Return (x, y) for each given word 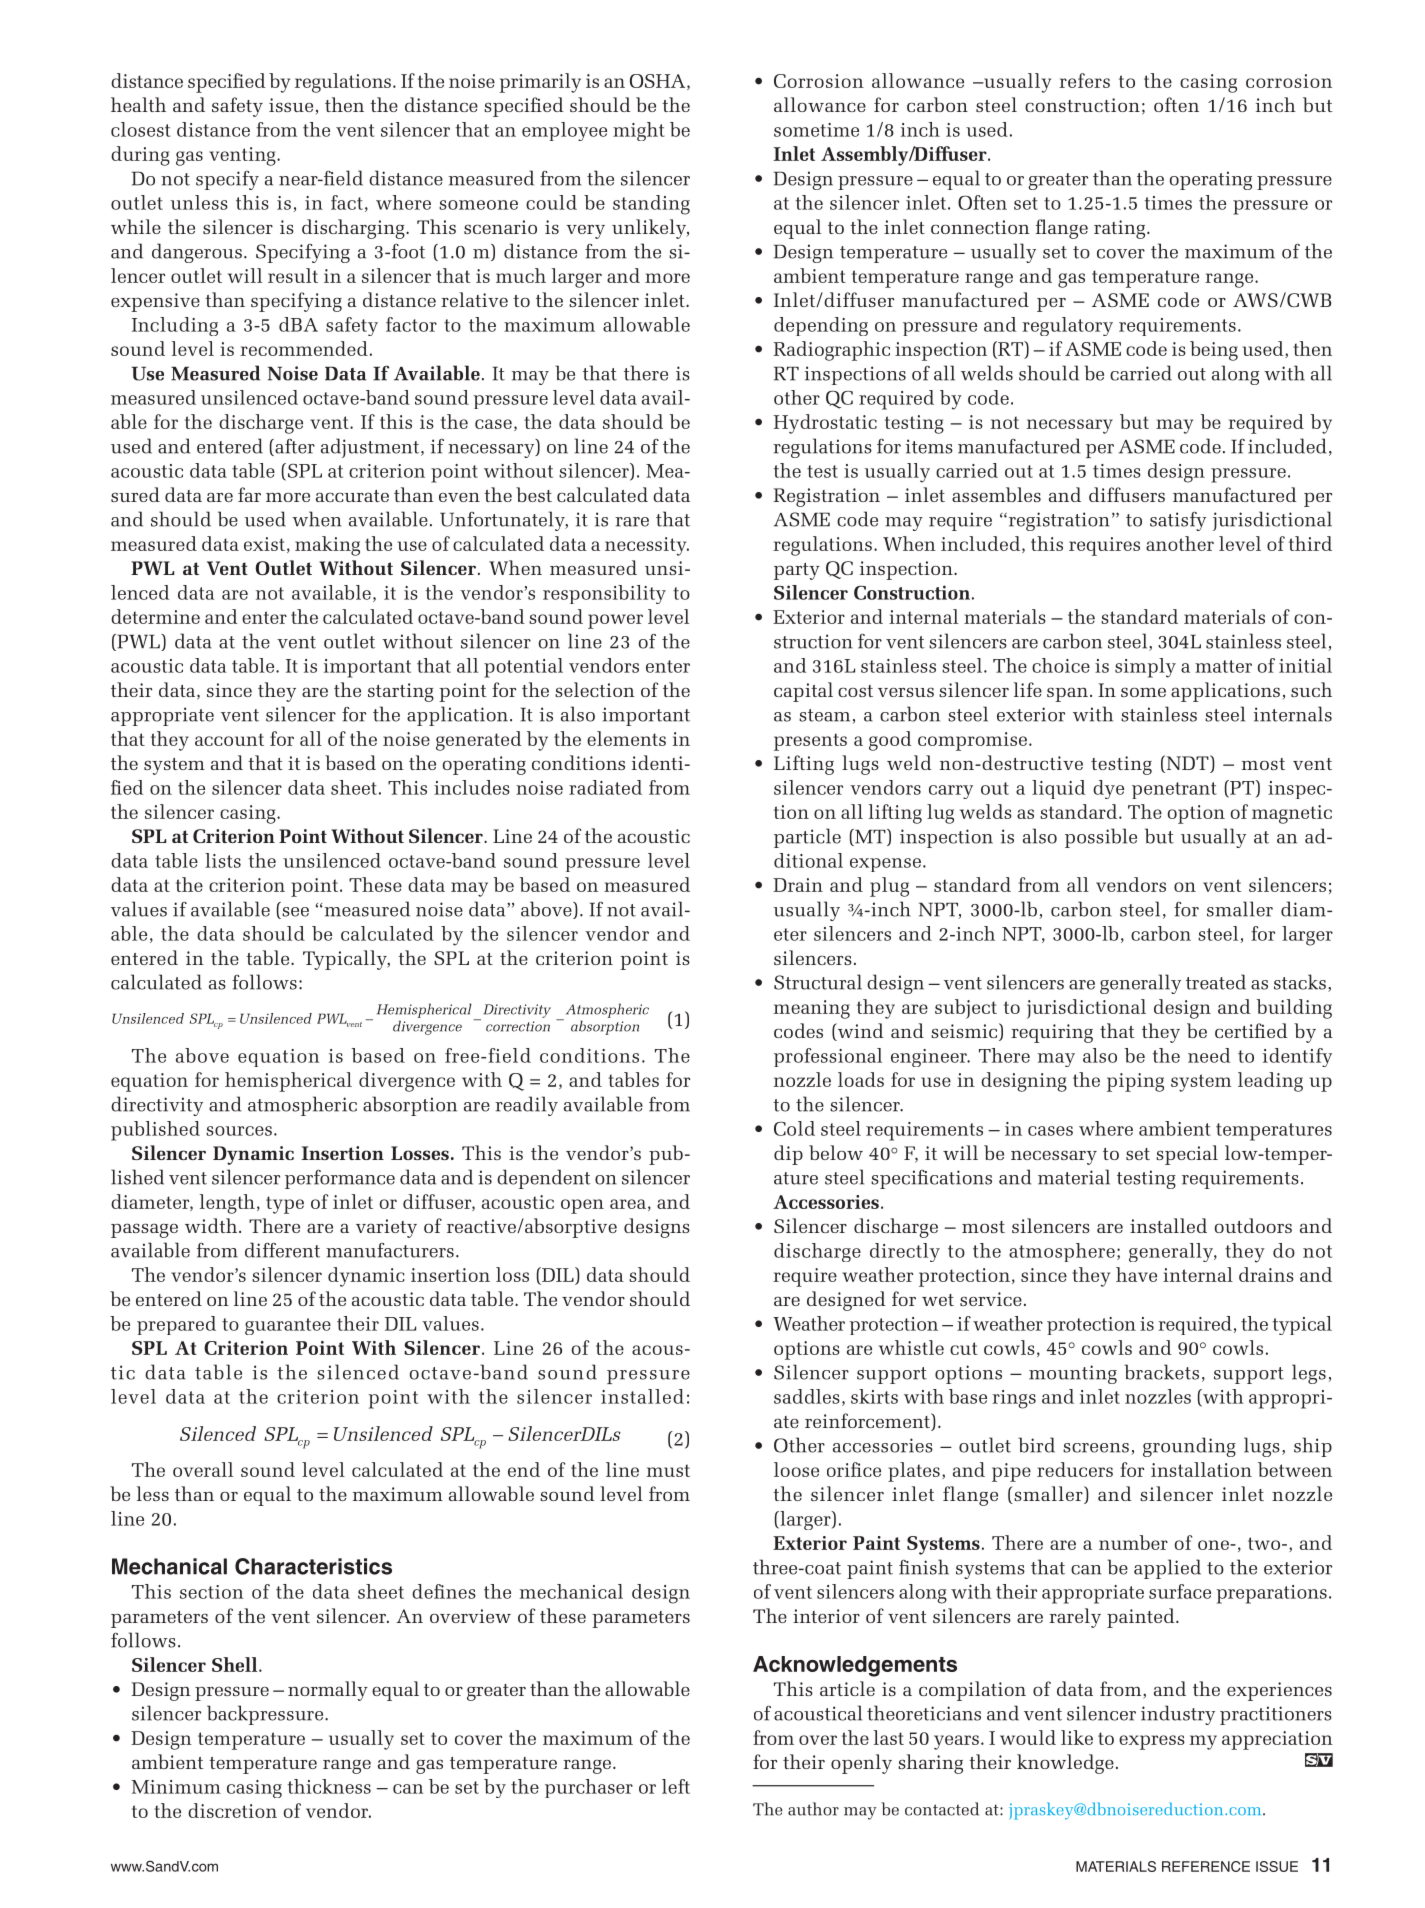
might (638, 131)
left (676, 1786)
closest (140, 129)
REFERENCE (1206, 1866)
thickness (329, 1786)
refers (1084, 80)
